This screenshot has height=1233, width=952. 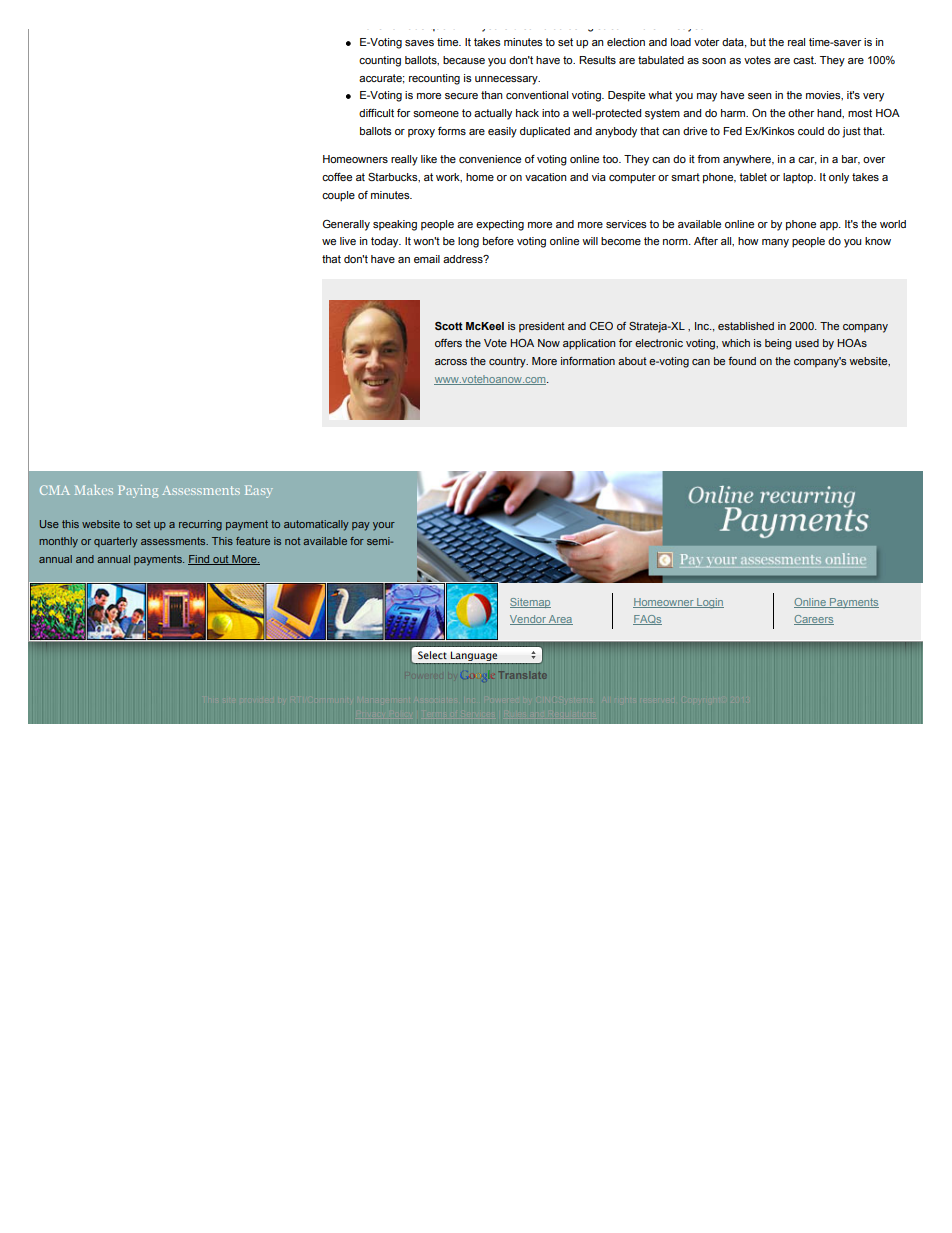 What do you see at coordinates (804, 60) in the screenshot?
I see `cast` at bounding box center [804, 60].
